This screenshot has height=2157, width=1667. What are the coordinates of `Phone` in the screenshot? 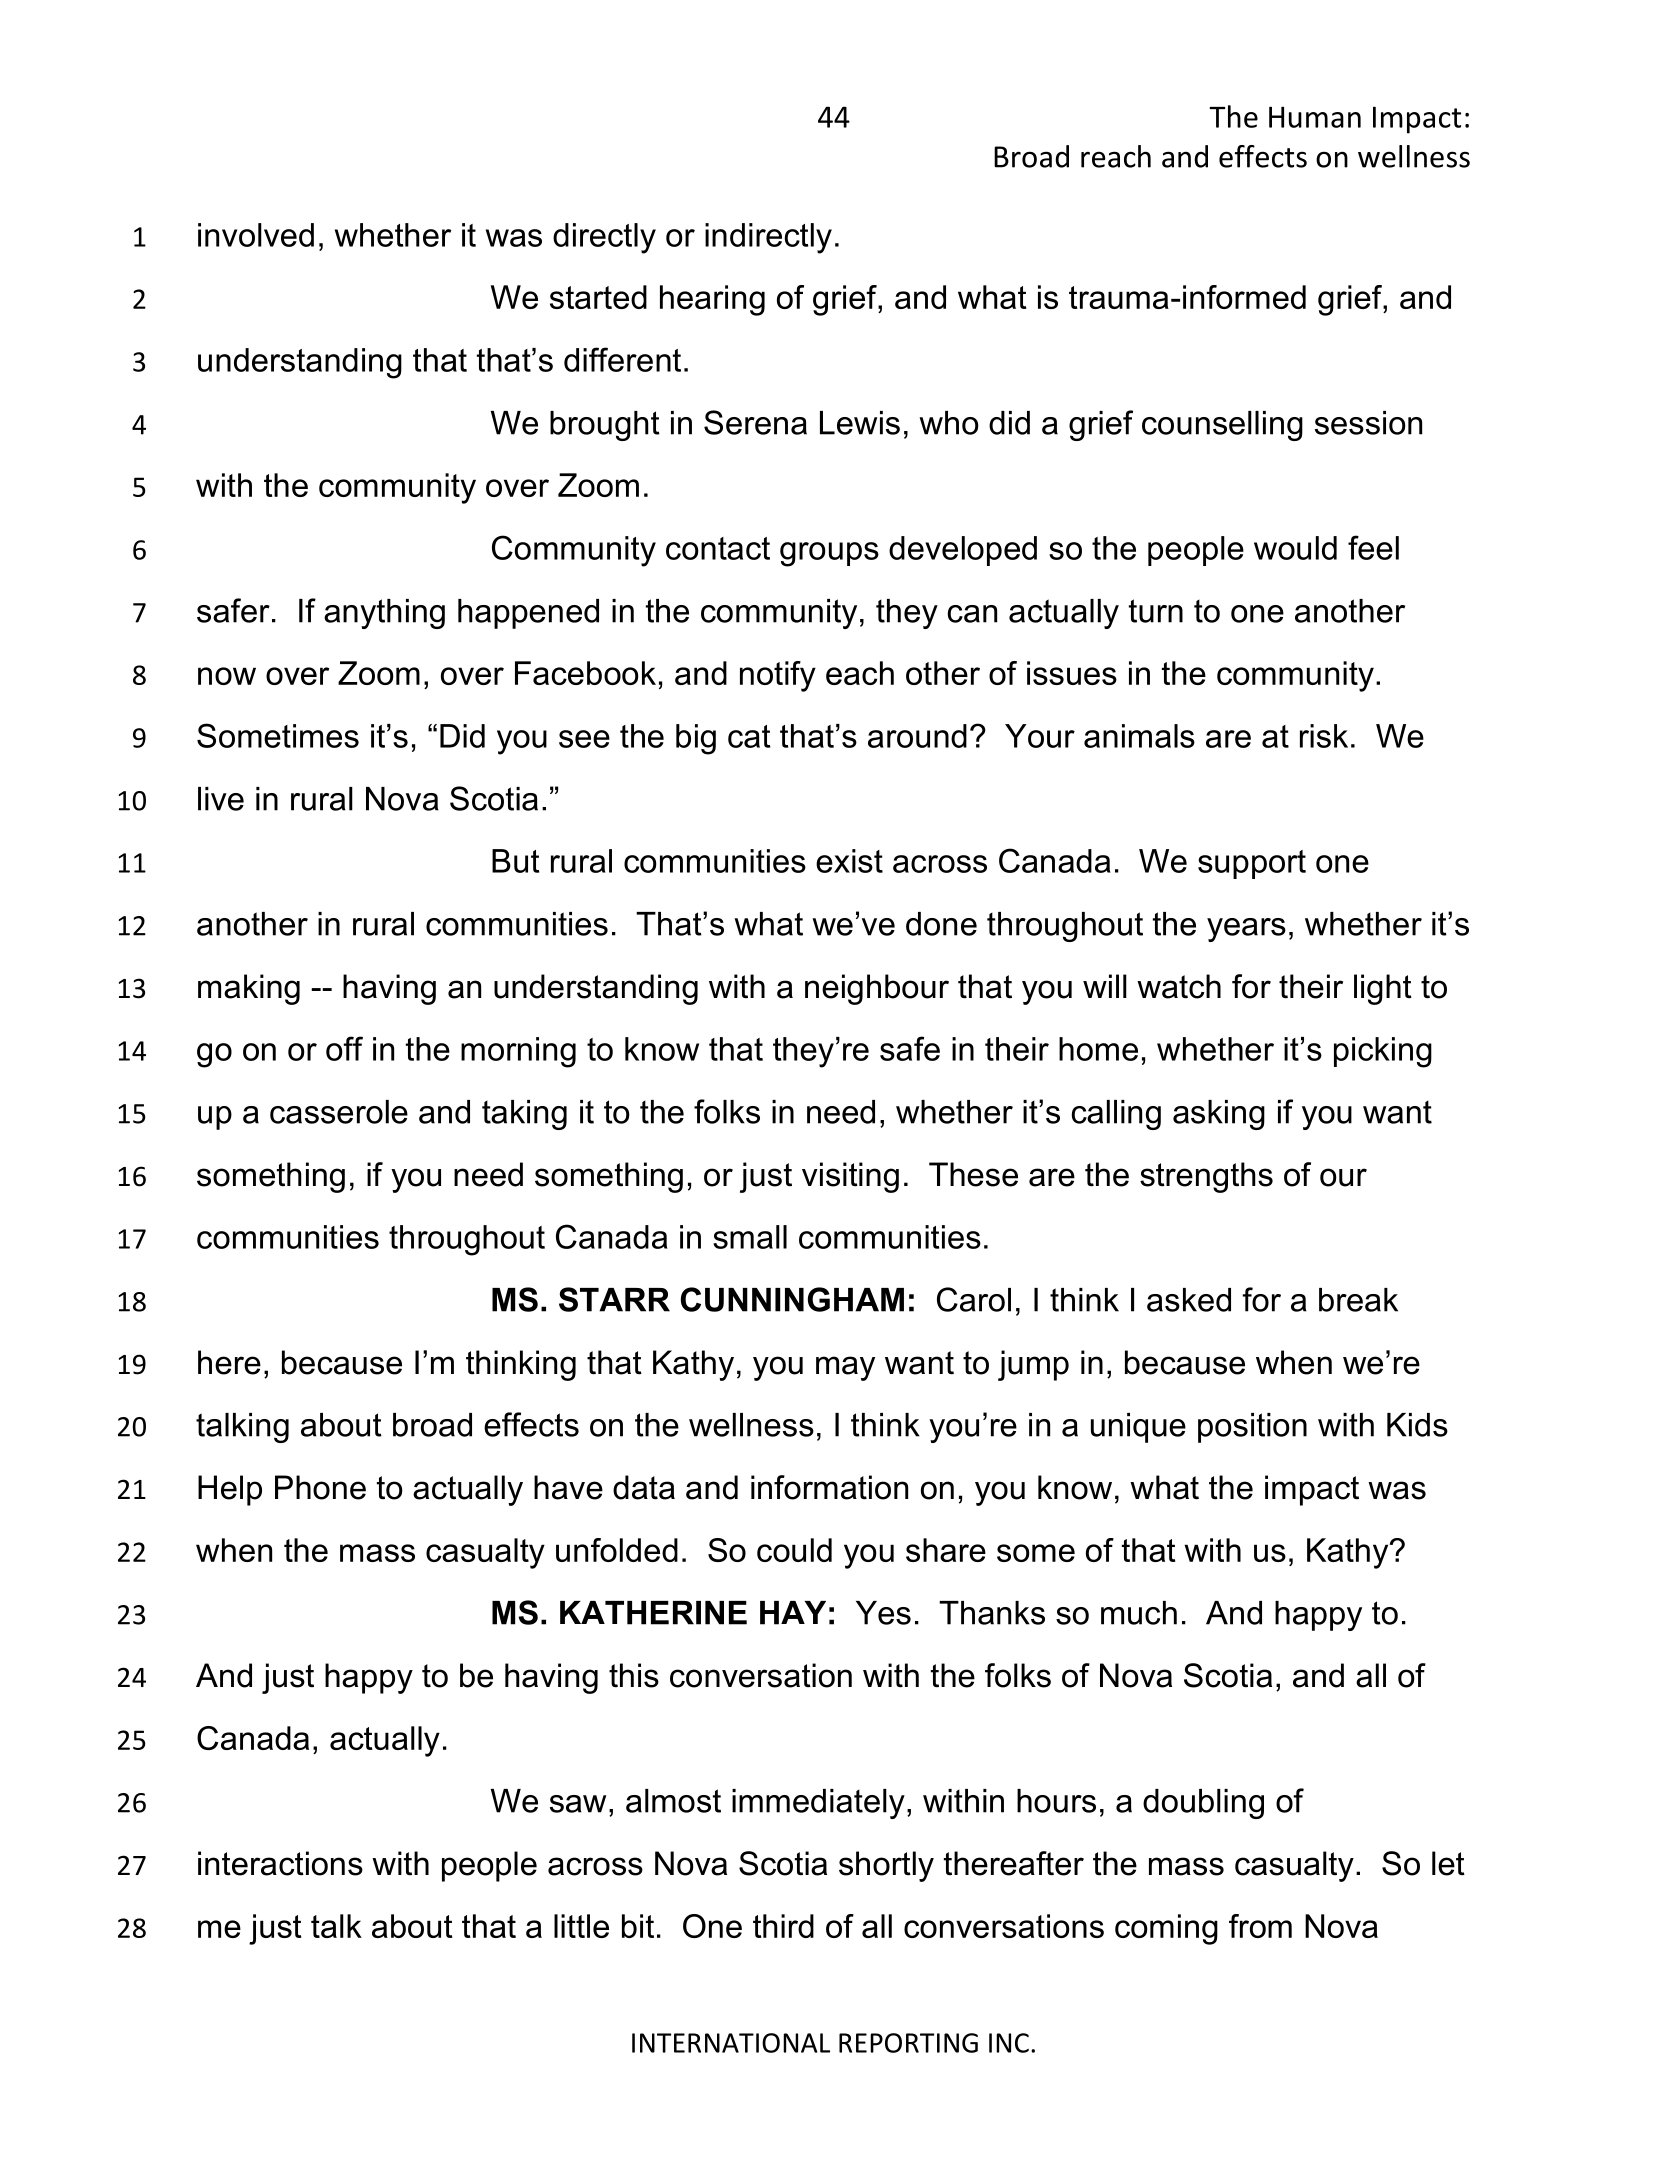 It's located at (320, 1487).
